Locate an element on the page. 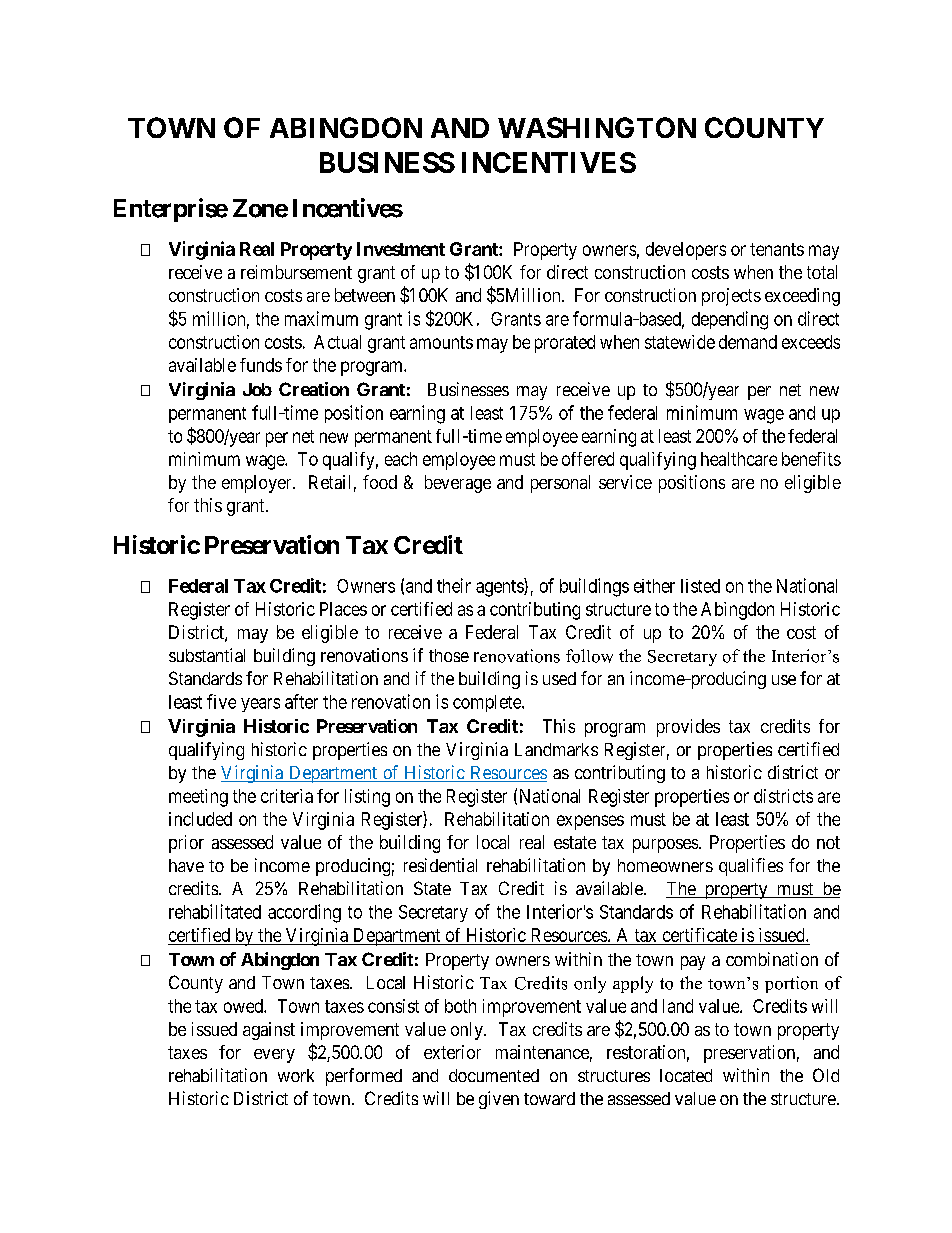 This page has height=1233, width=952. every is located at coordinates (274, 1056).
